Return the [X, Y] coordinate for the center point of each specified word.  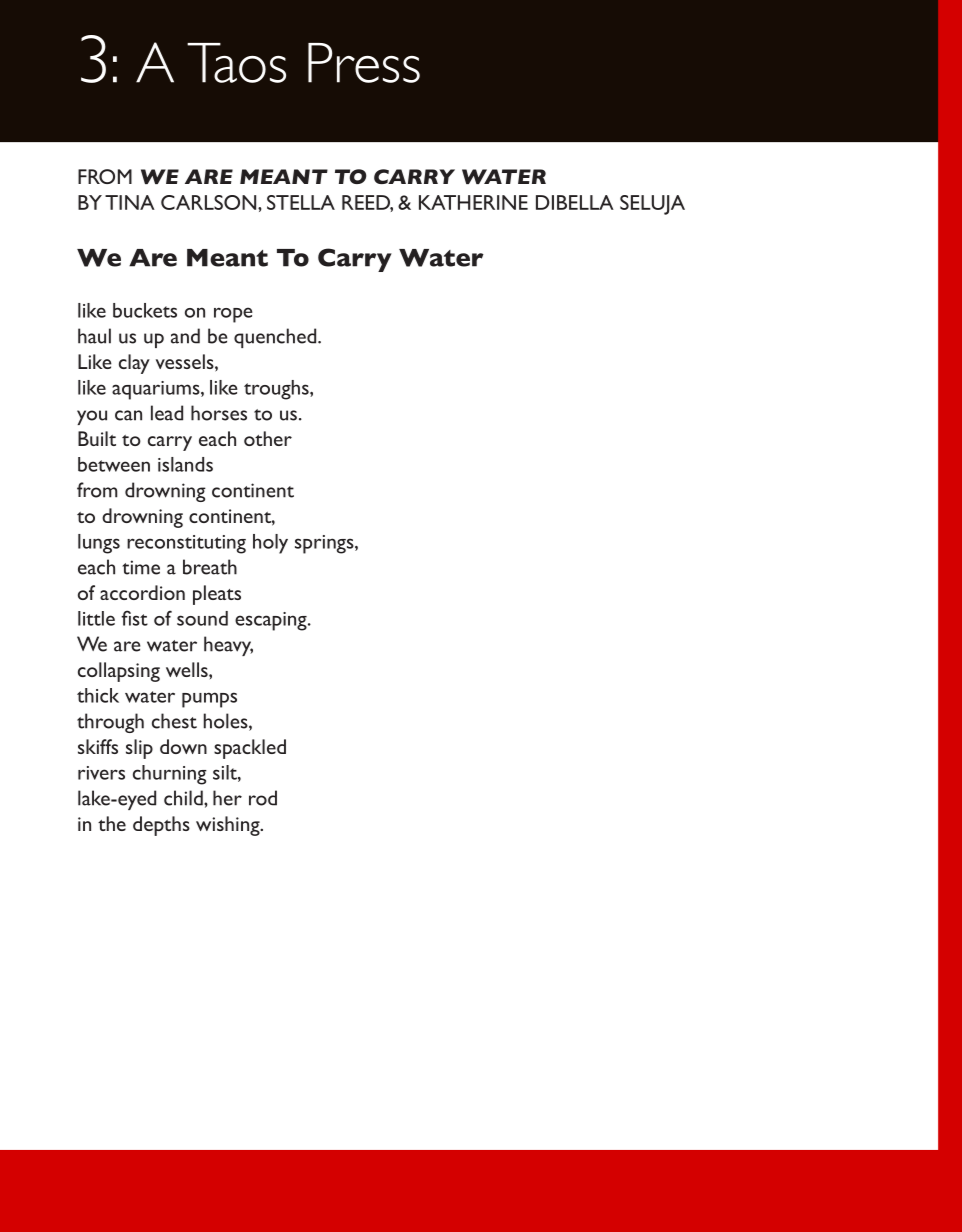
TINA [130, 202]
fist [134, 618]
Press [364, 63]
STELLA [301, 202]
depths [161, 826]
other [268, 438]
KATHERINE [473, 202]
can [128, 415]
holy [270, 544]
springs [325, 544]
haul [94, 336]
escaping [272, 621]
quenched [276, 338]
